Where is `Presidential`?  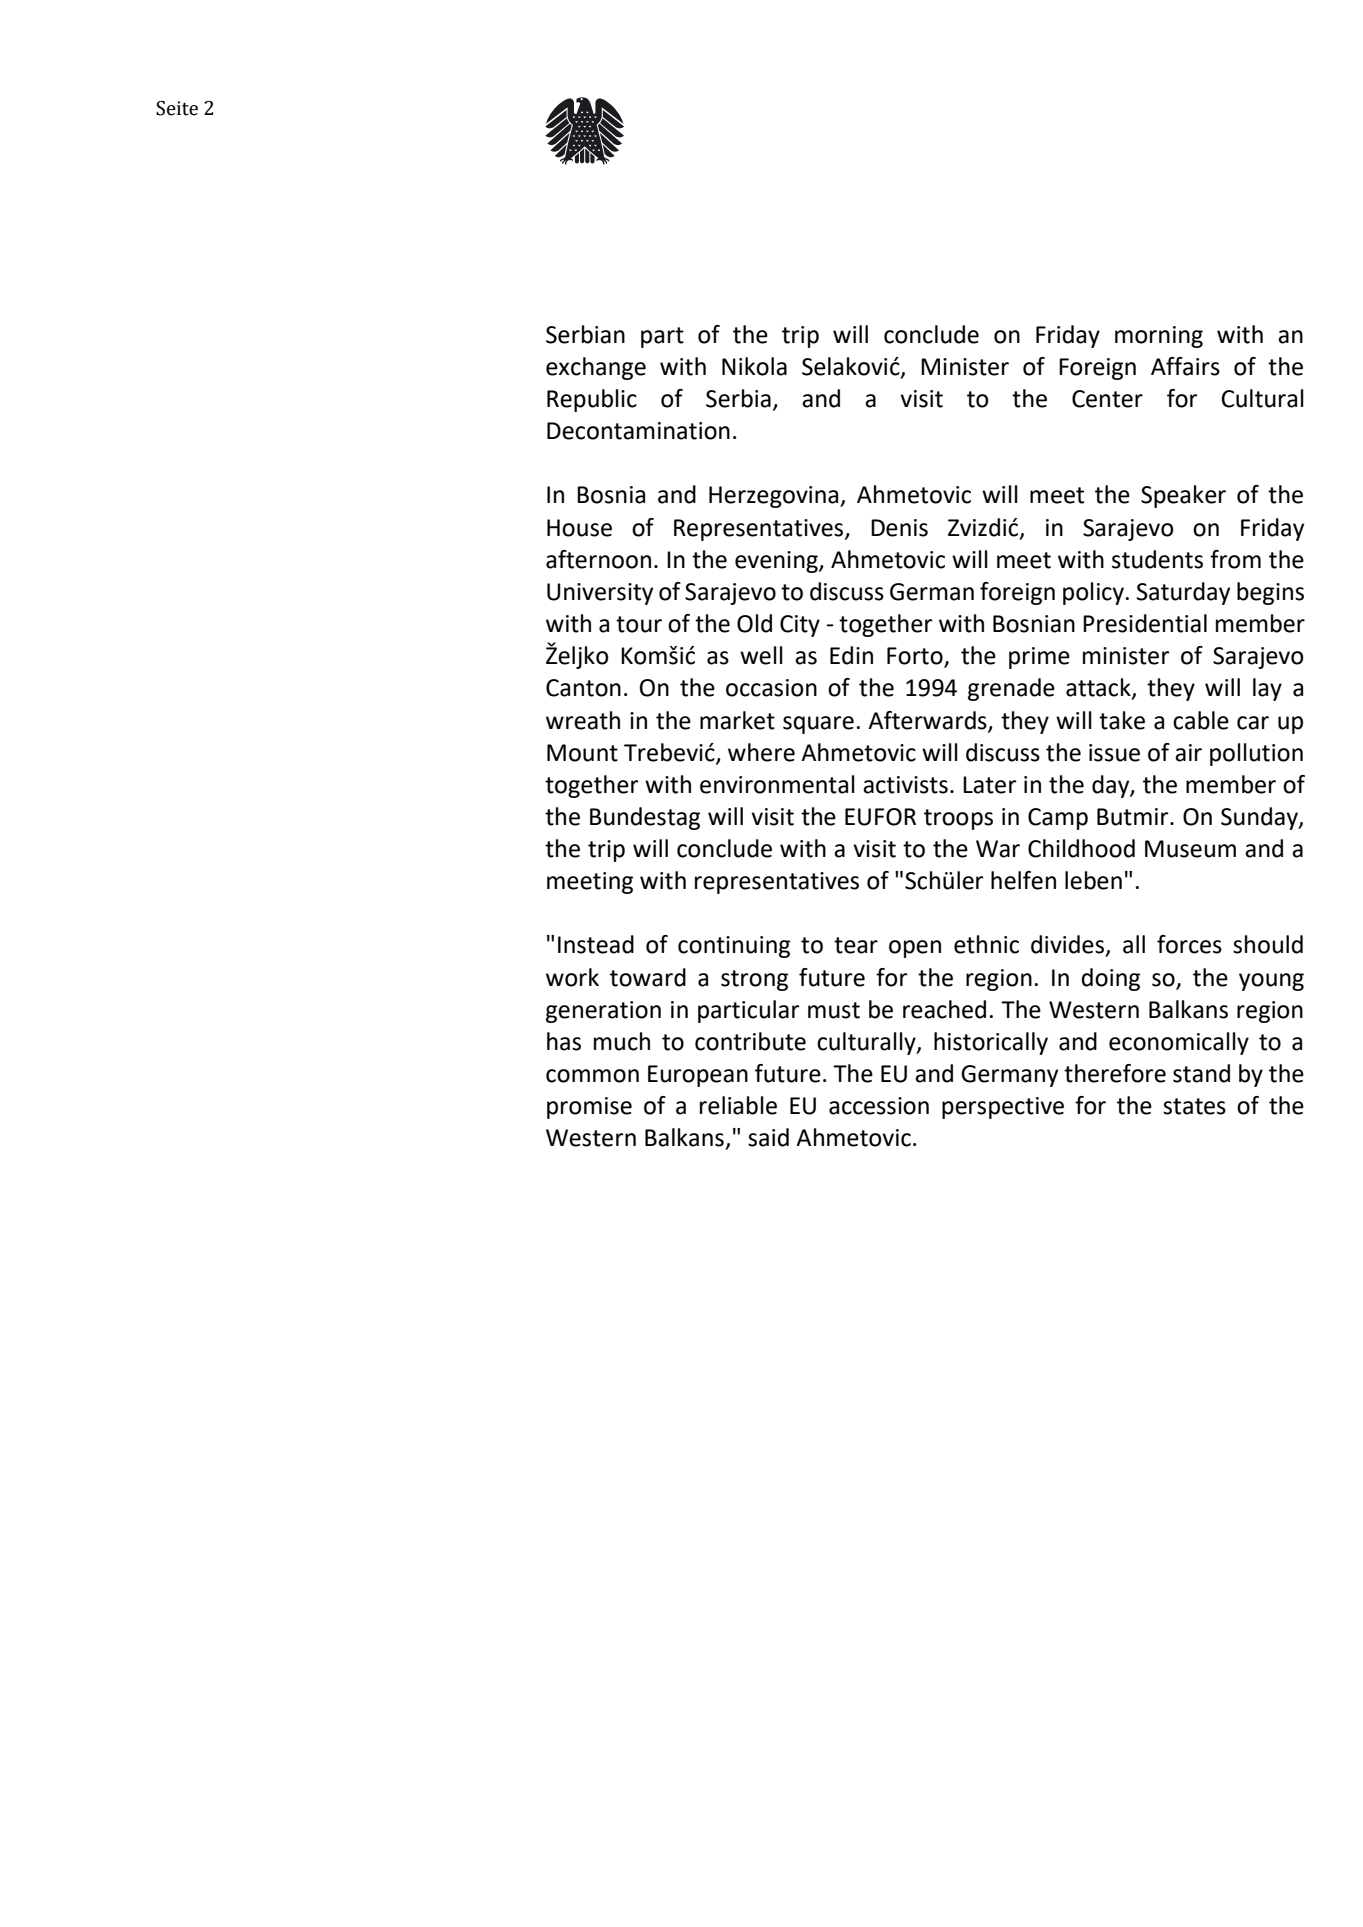 Presidential is located at coordinates (1145, 623).
